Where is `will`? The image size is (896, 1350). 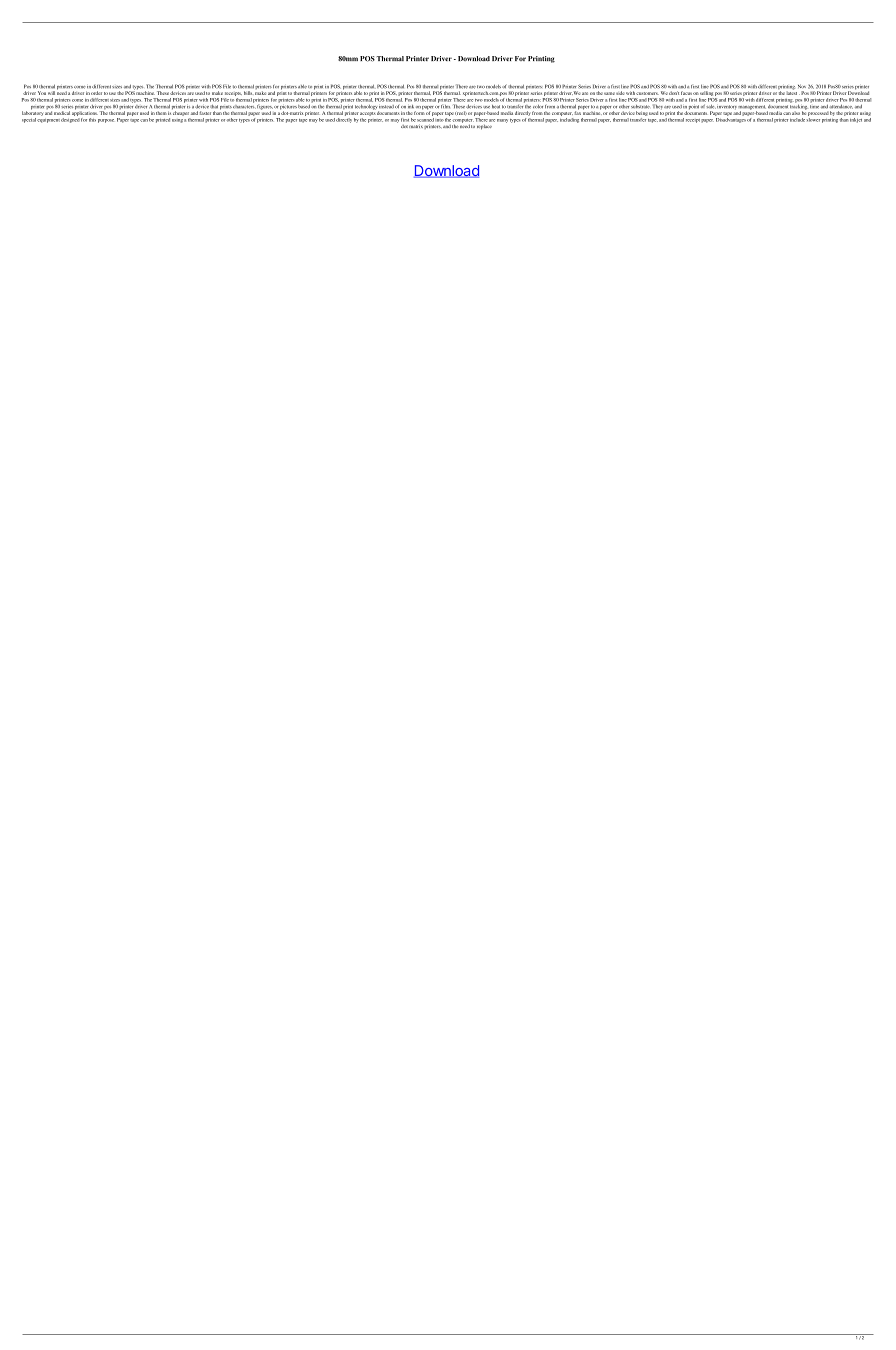
will is located at coordinates (51, 93).
